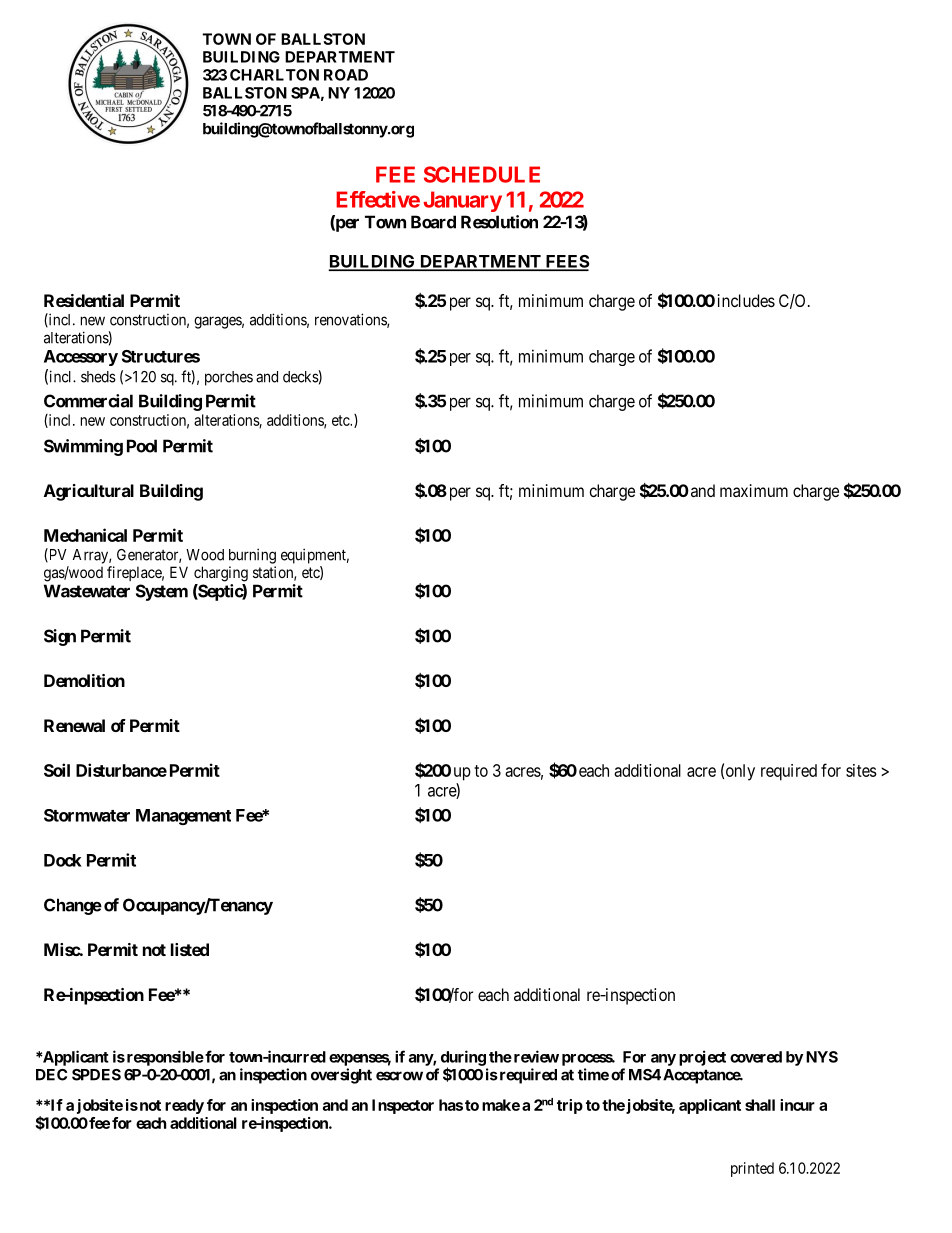  Describe the element at coordinates (482, 174) in the screenshot. I see `SCHEDULE` at that location.
